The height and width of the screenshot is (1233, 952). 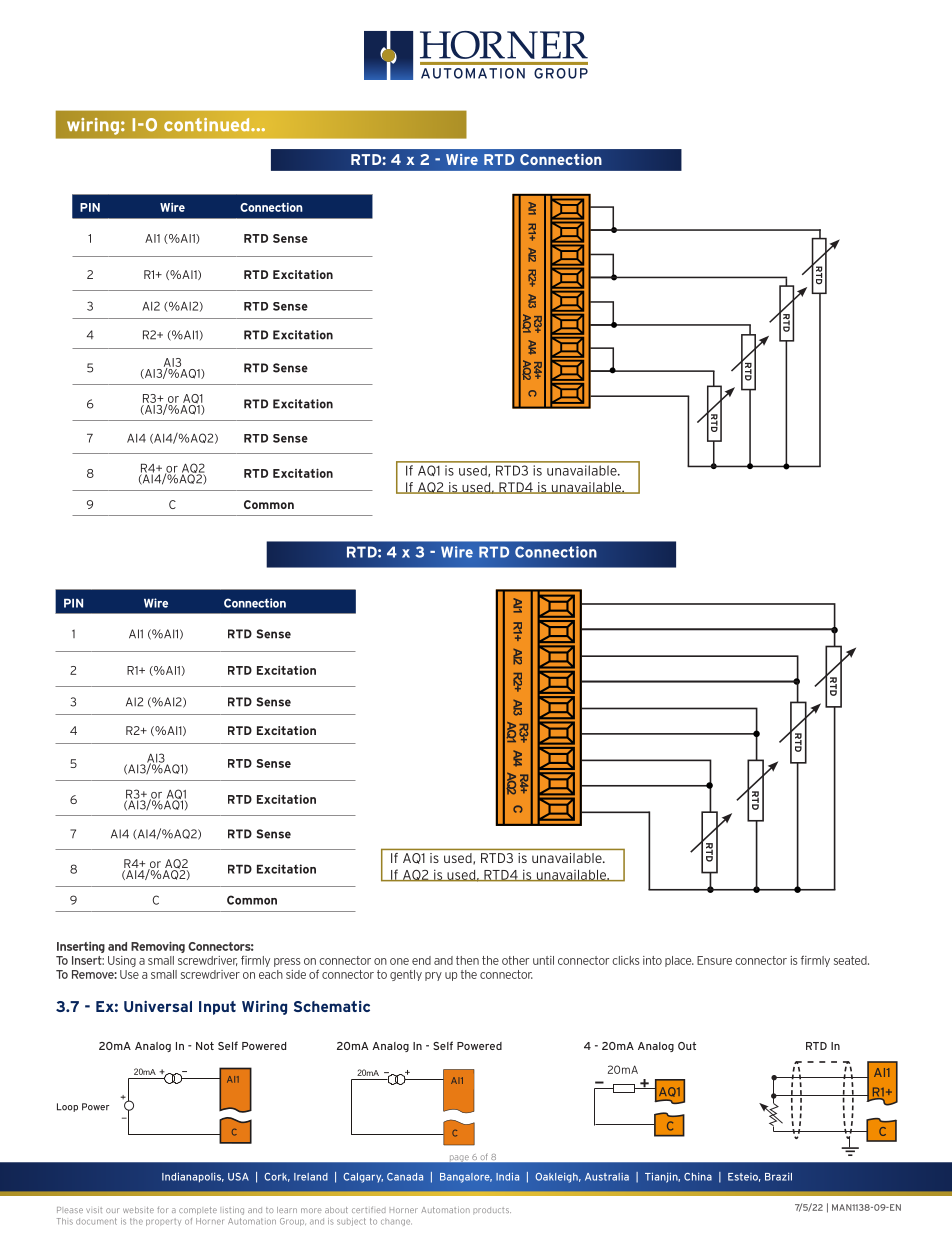 I want to click on Universal, so click(x=158, y=1006).
